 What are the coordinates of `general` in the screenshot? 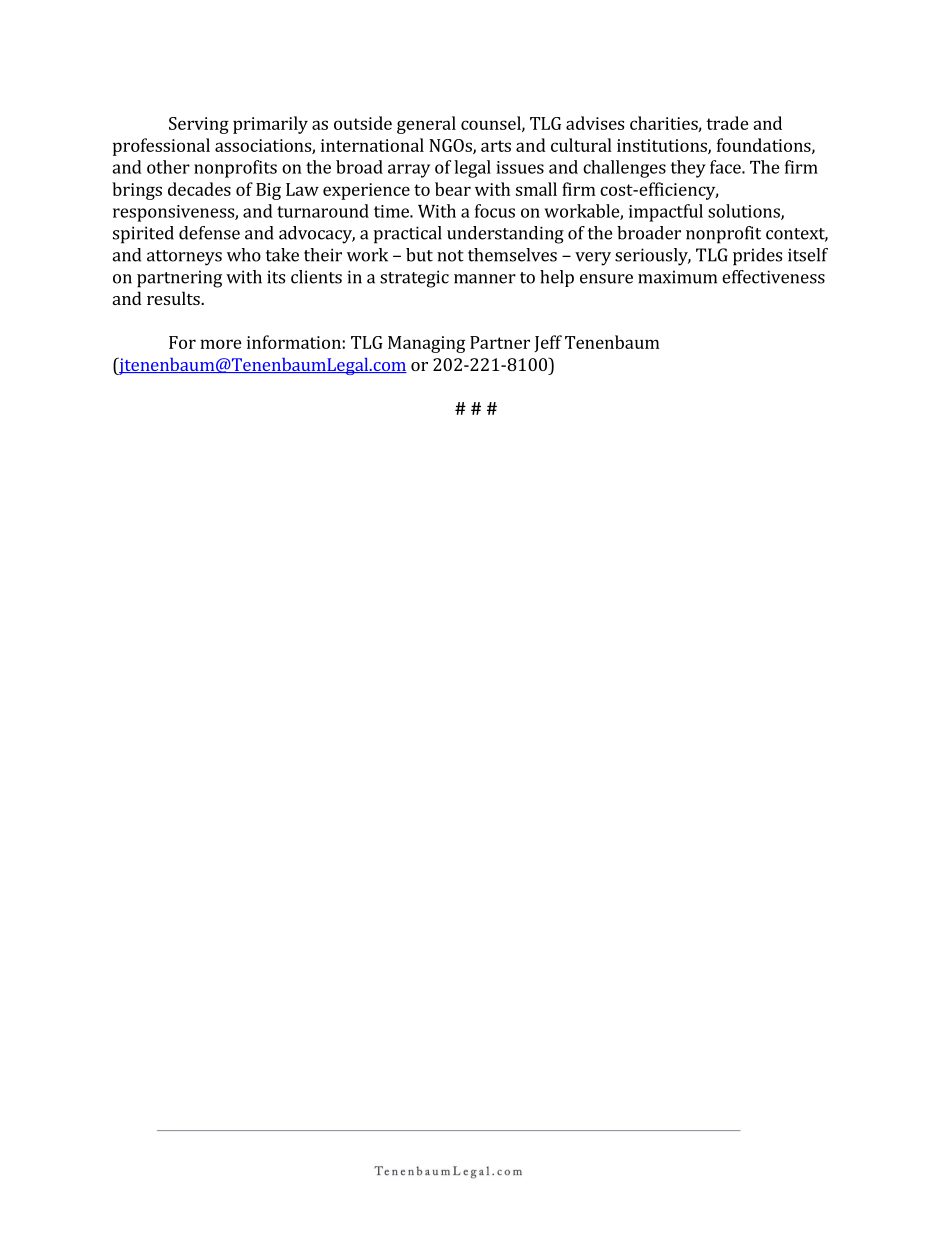 It's located at (426, 125).
